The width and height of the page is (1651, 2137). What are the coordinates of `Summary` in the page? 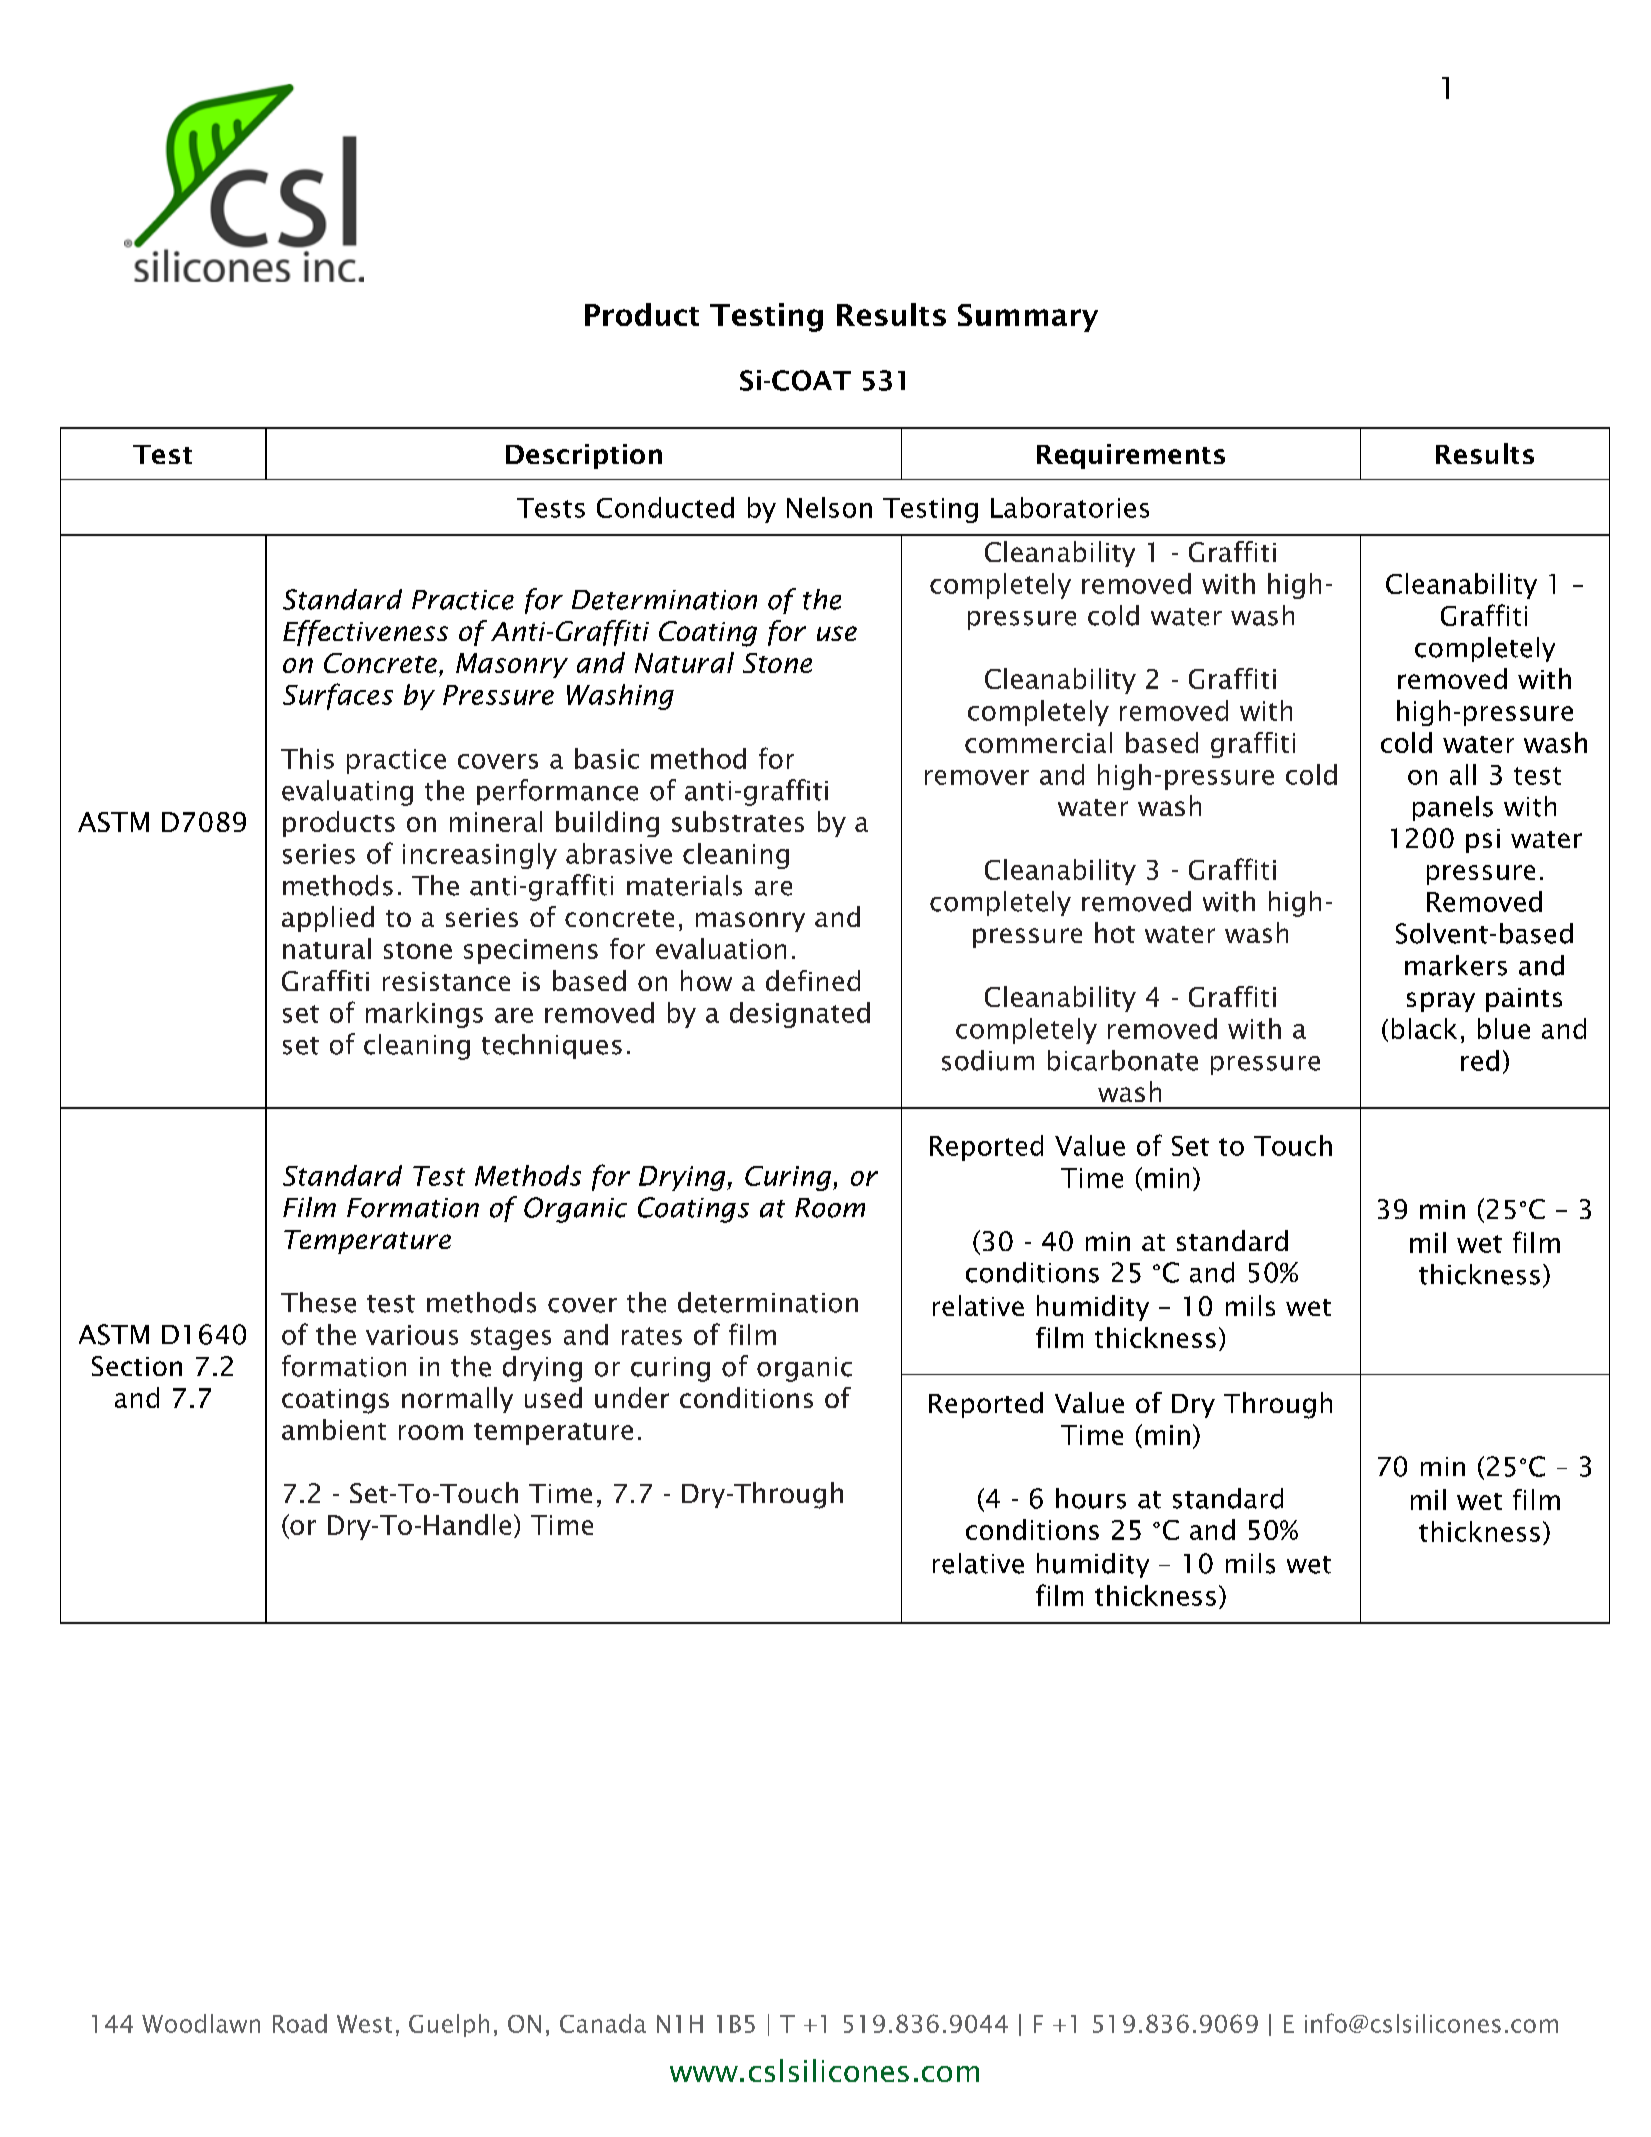 It's located at (1028, 318).
